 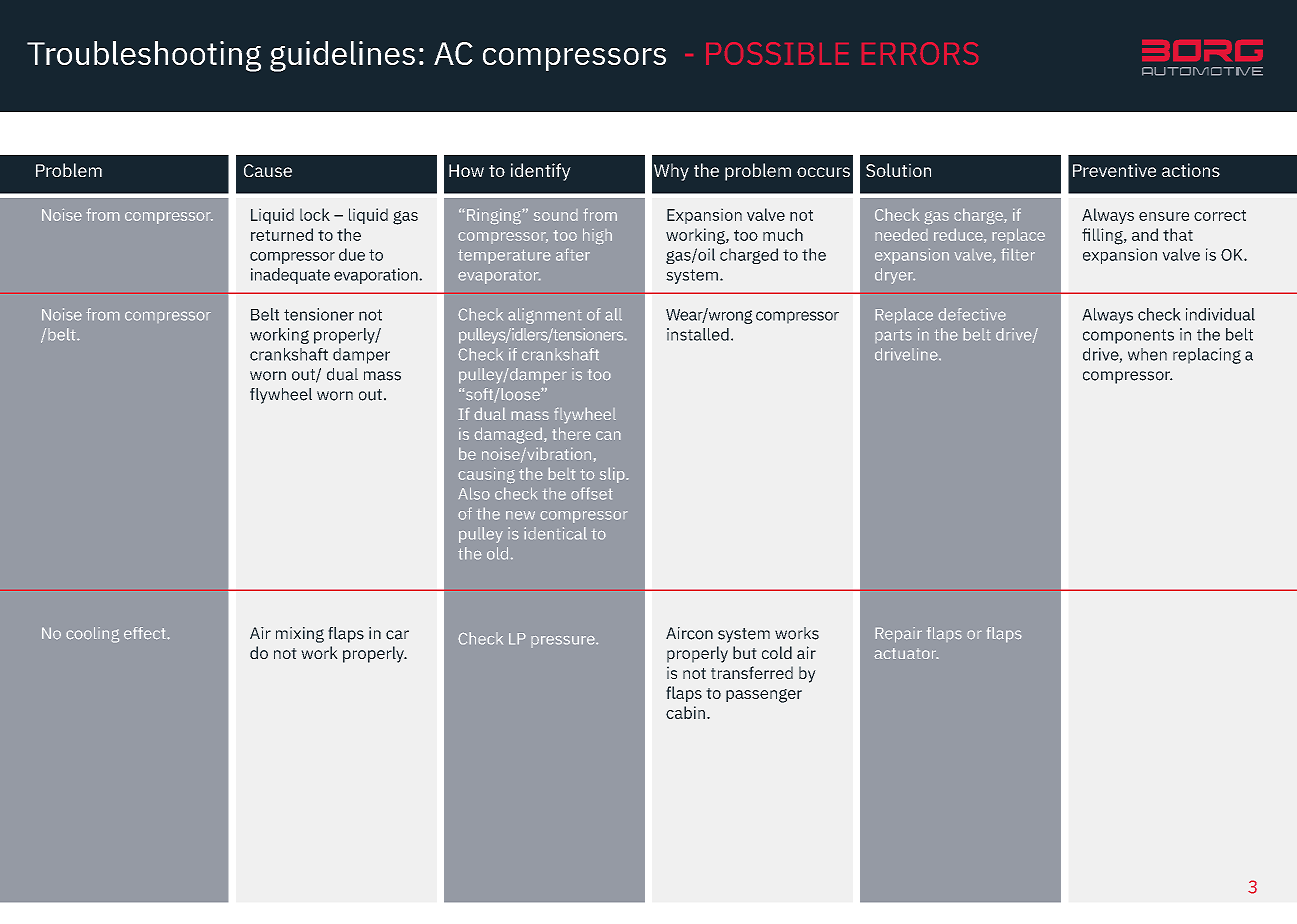 I want to click on POSSIBLE, so click(x=777, y=53).
